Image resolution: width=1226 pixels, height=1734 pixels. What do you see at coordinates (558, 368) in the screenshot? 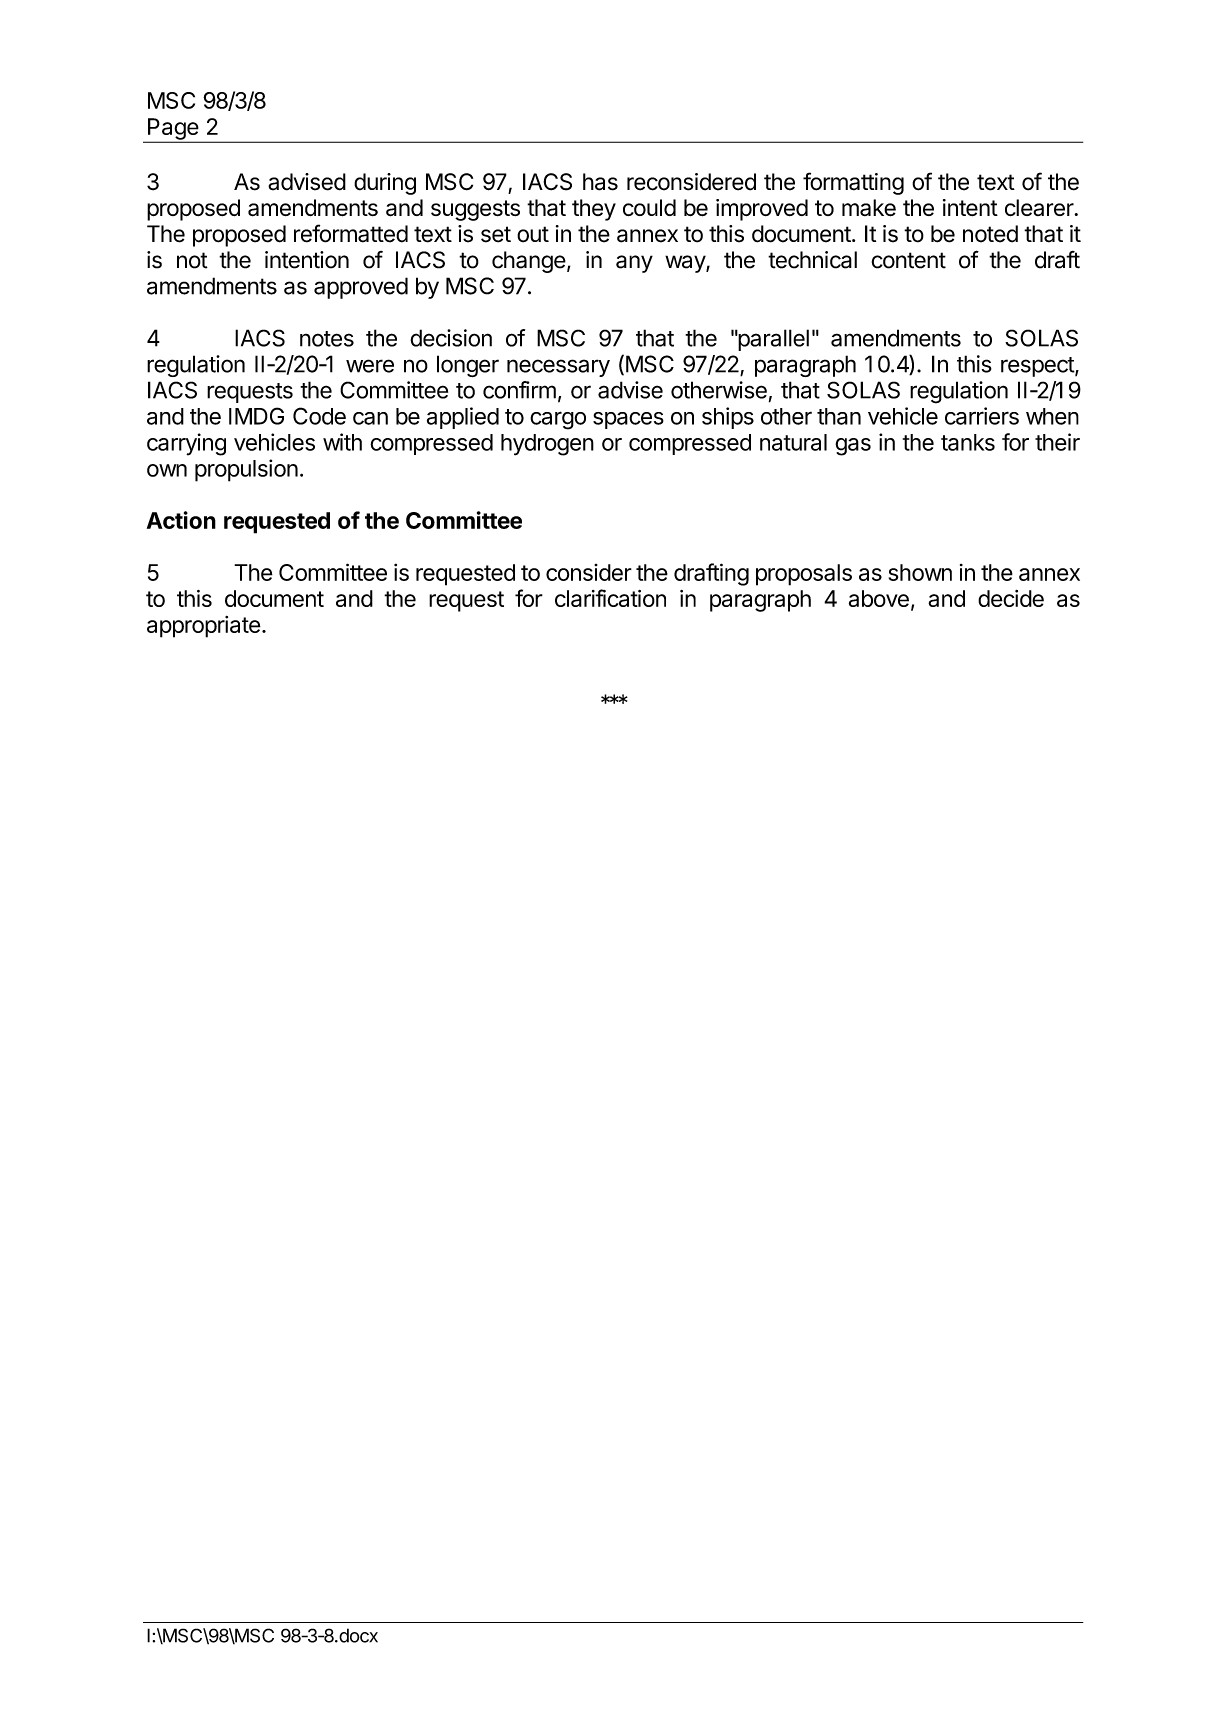
I see `necessary` at bounding box center [558, 368].
